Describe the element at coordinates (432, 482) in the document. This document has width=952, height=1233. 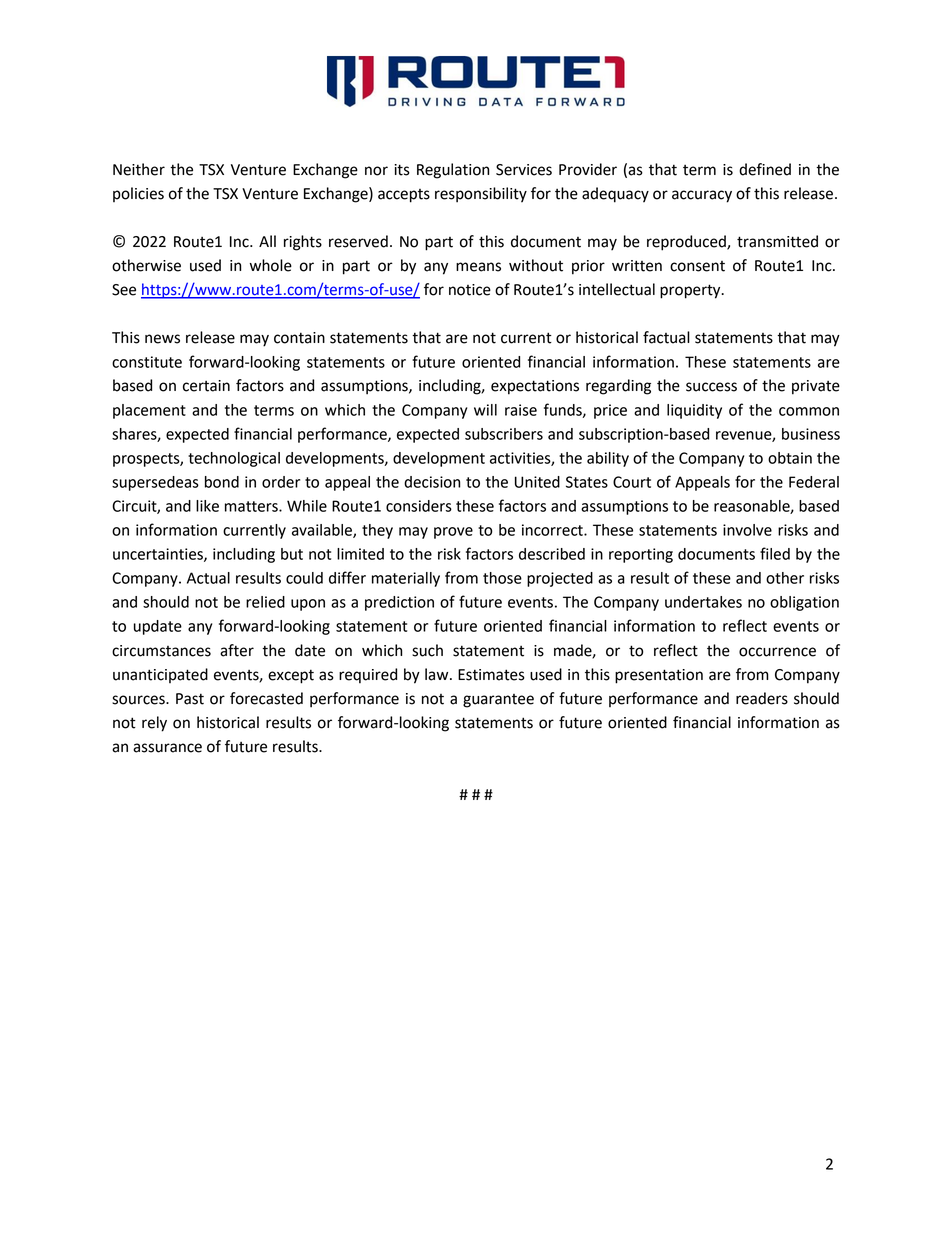
I see `decision` at that location.
